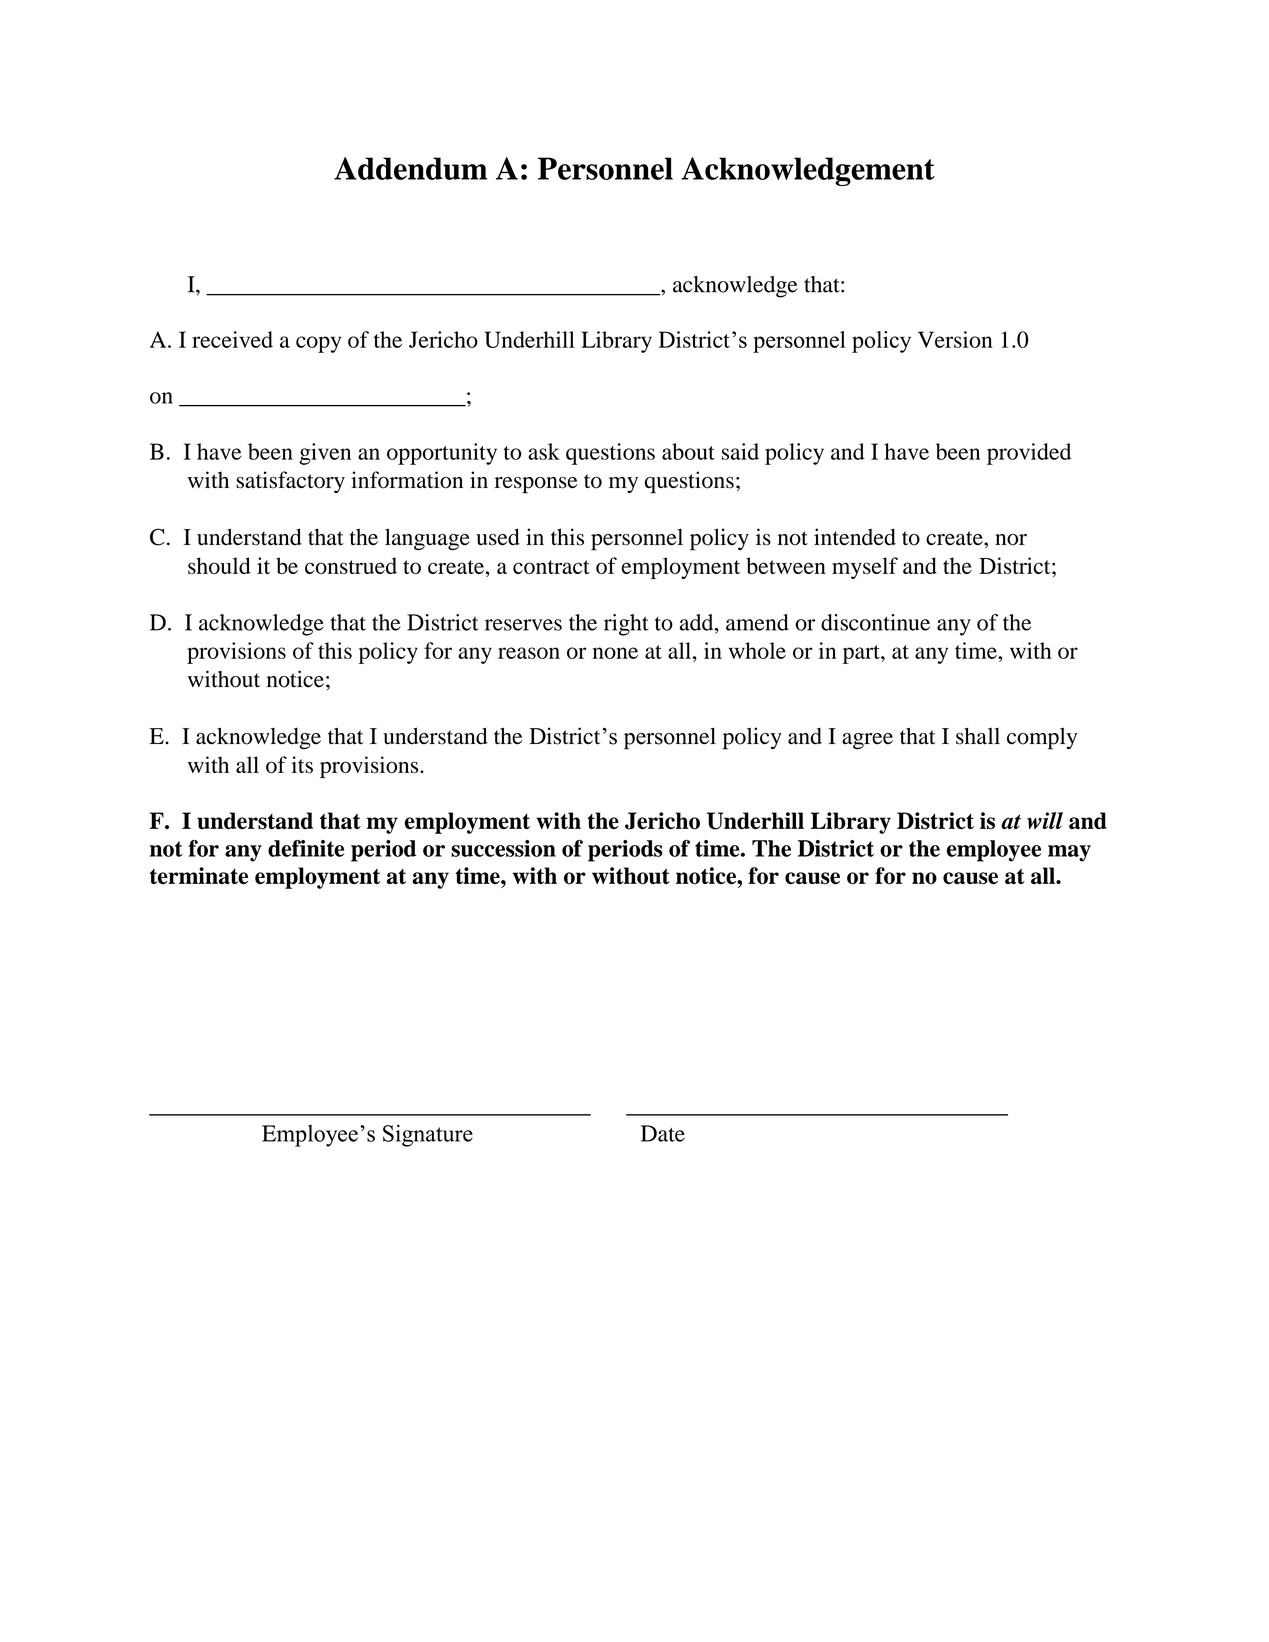 Image resolution: width=1269 pixels, height=1642 pixels. Describe the element at coordinates (503, 848) in the page. I see `succession` at that location.
